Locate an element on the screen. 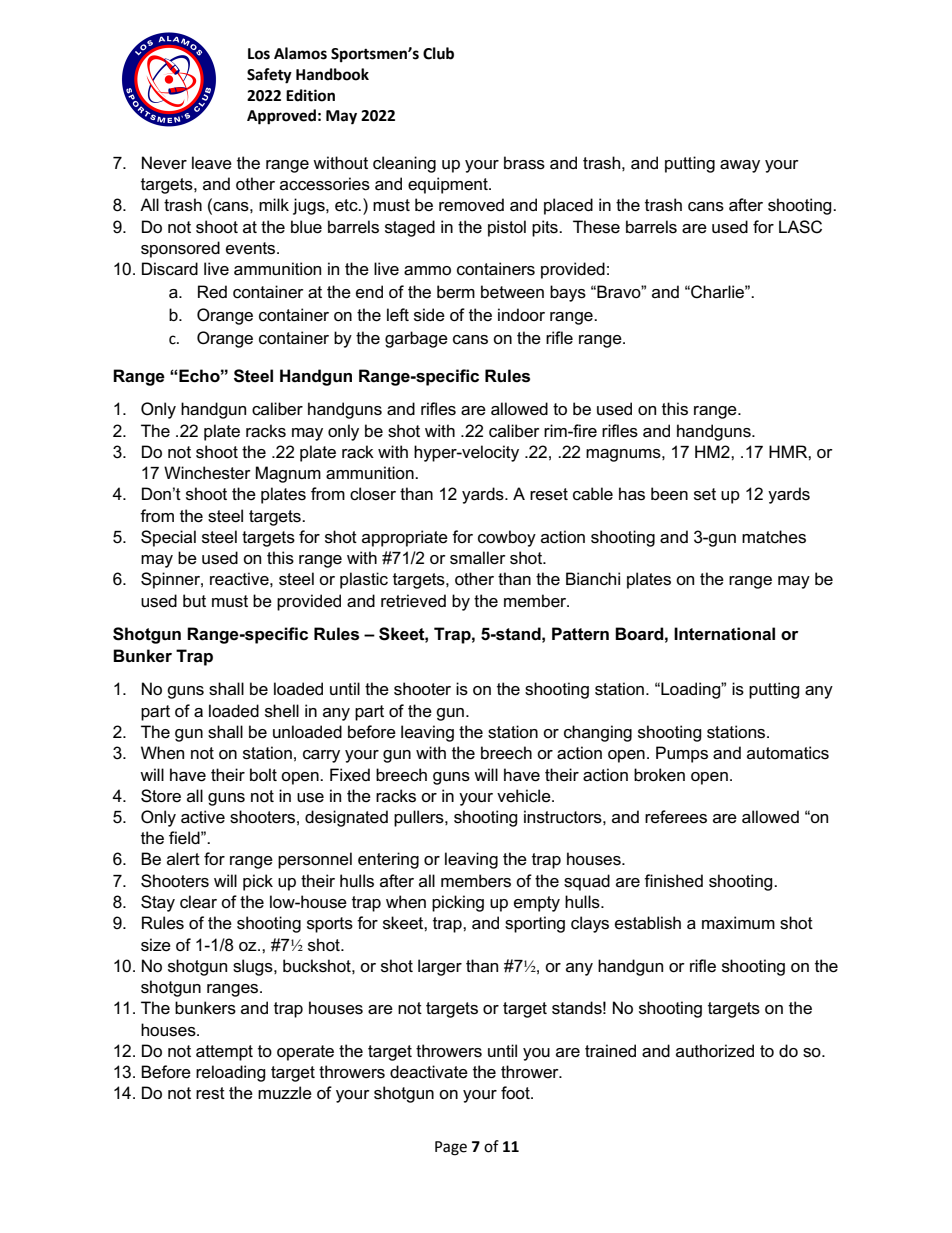 The height and width of the screenshot is (1233, 952). Club is located at coordinates (438, 53).
